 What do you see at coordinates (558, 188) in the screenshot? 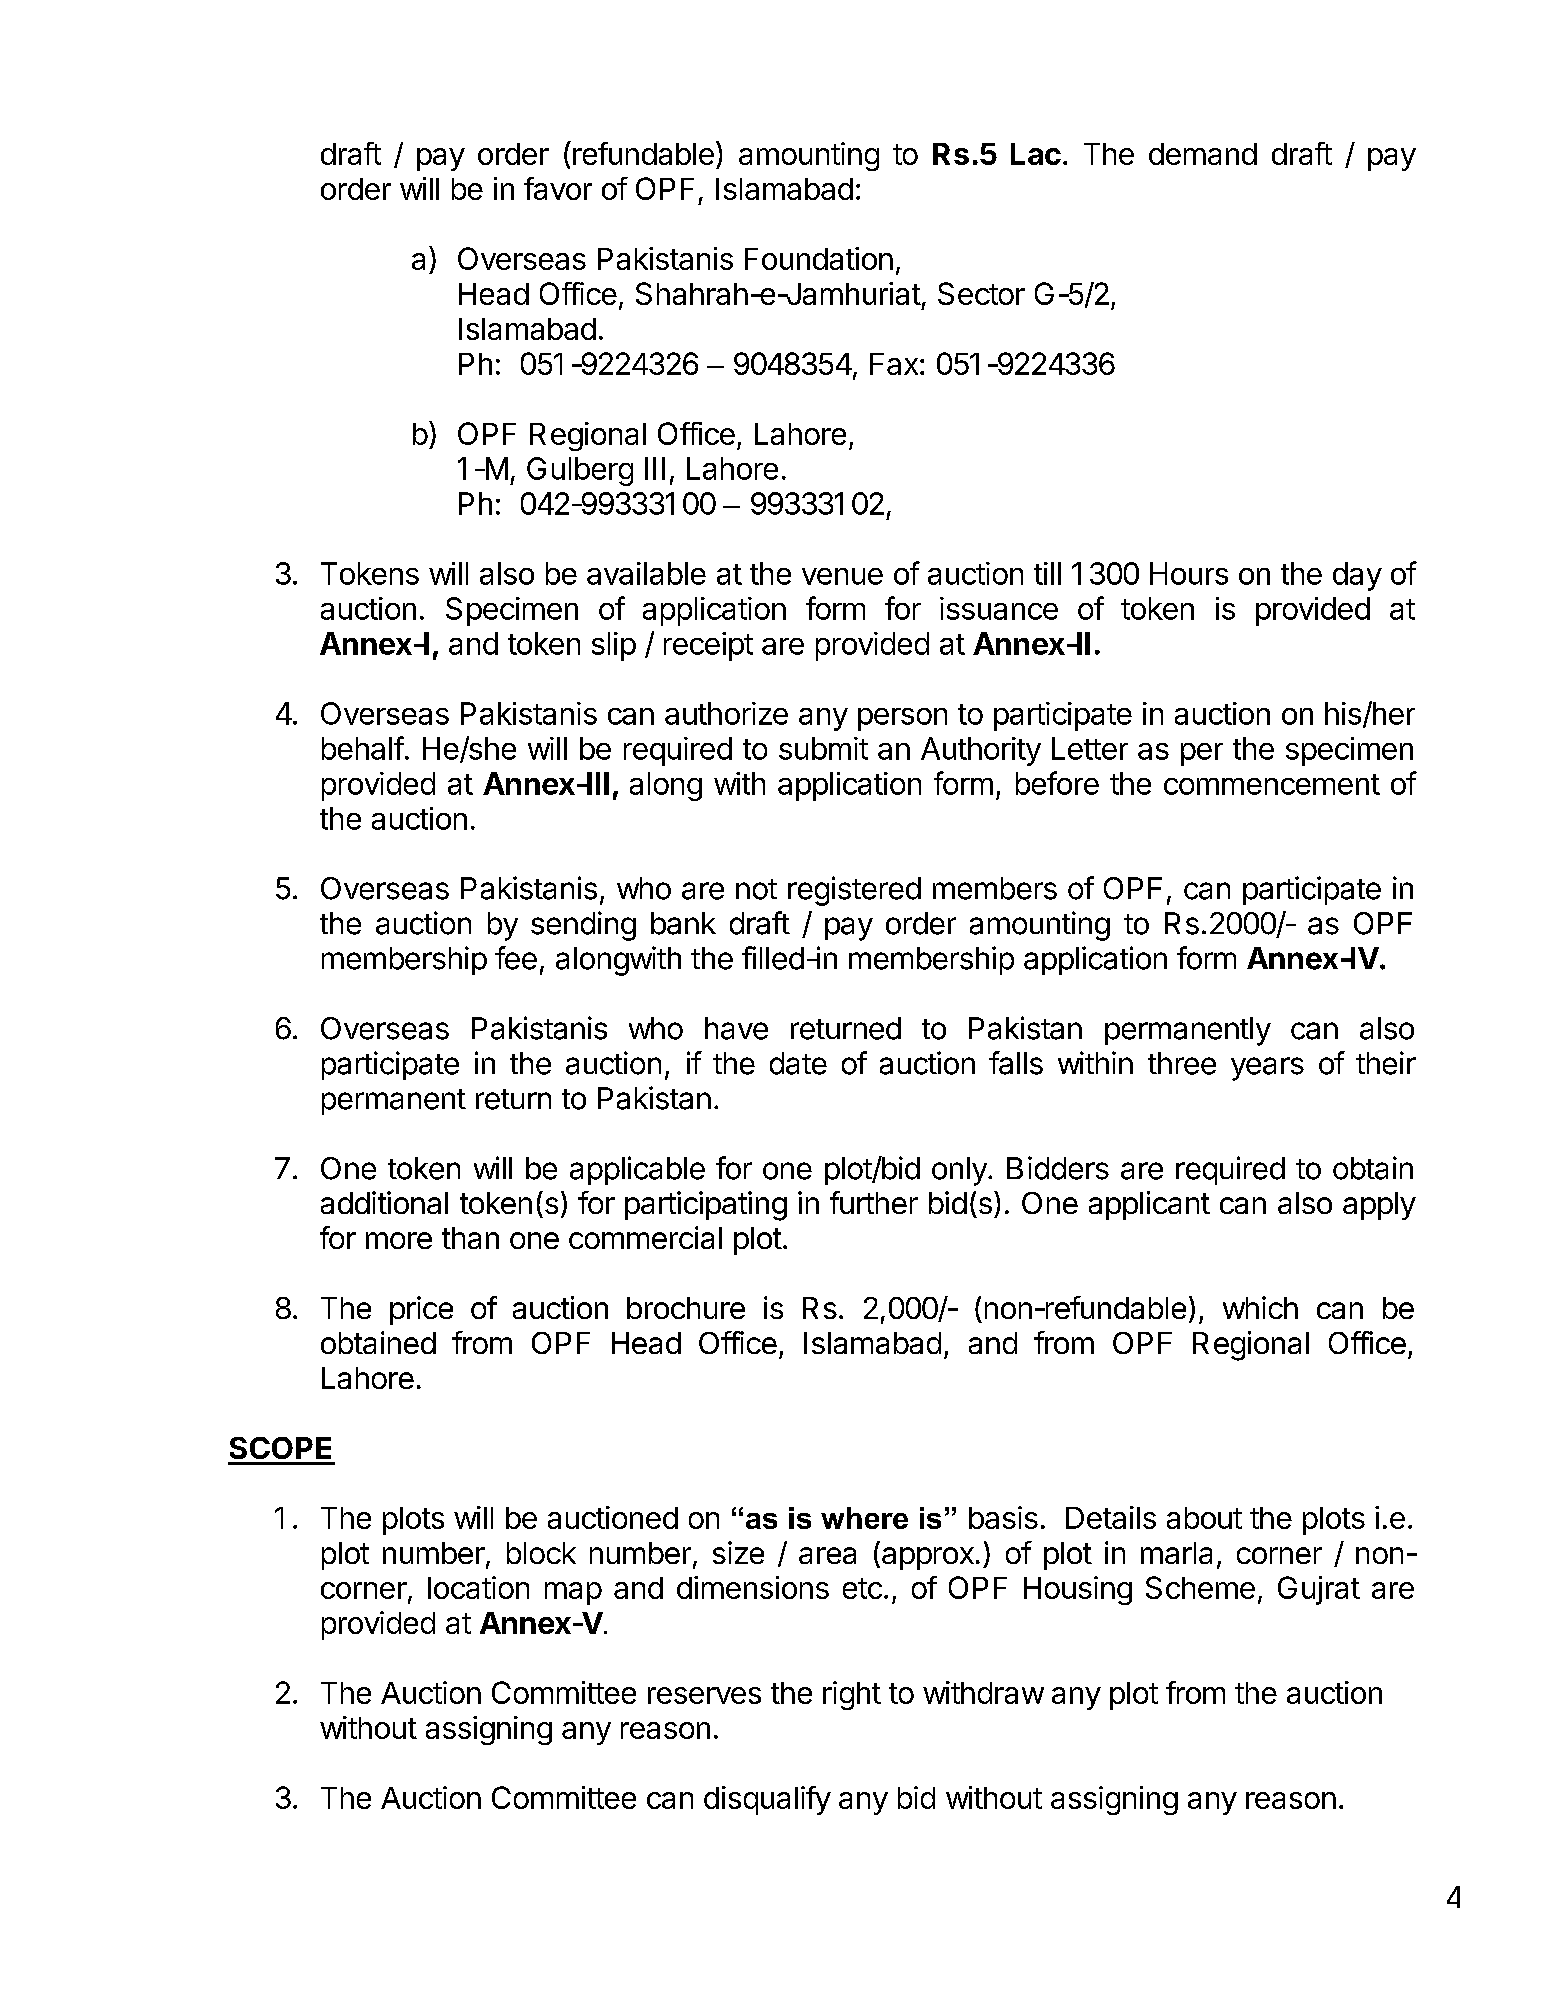
I see `favor` at bounding box center [558, 188].
